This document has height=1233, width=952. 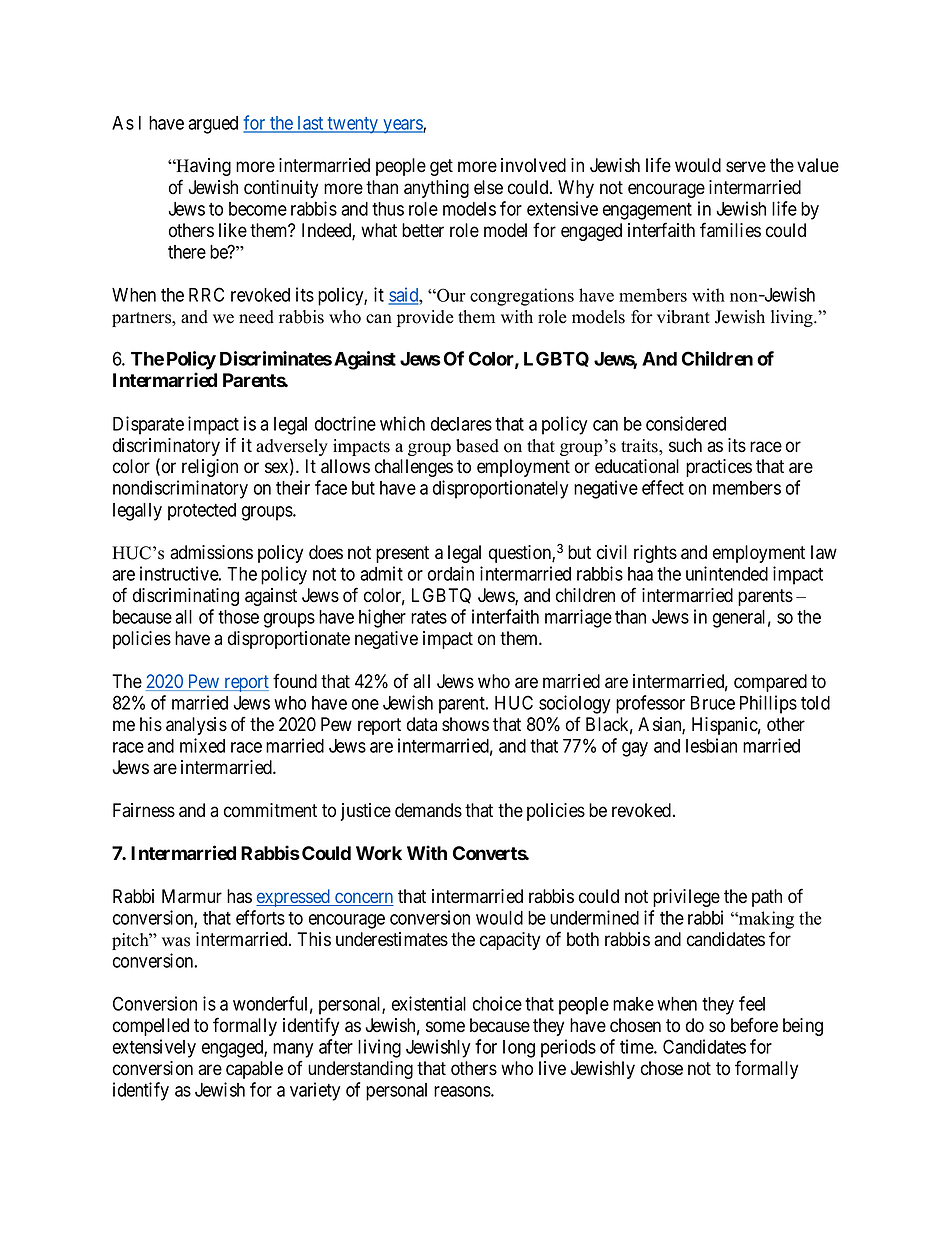 I want to click on argued, so click(x=213, y=125).
